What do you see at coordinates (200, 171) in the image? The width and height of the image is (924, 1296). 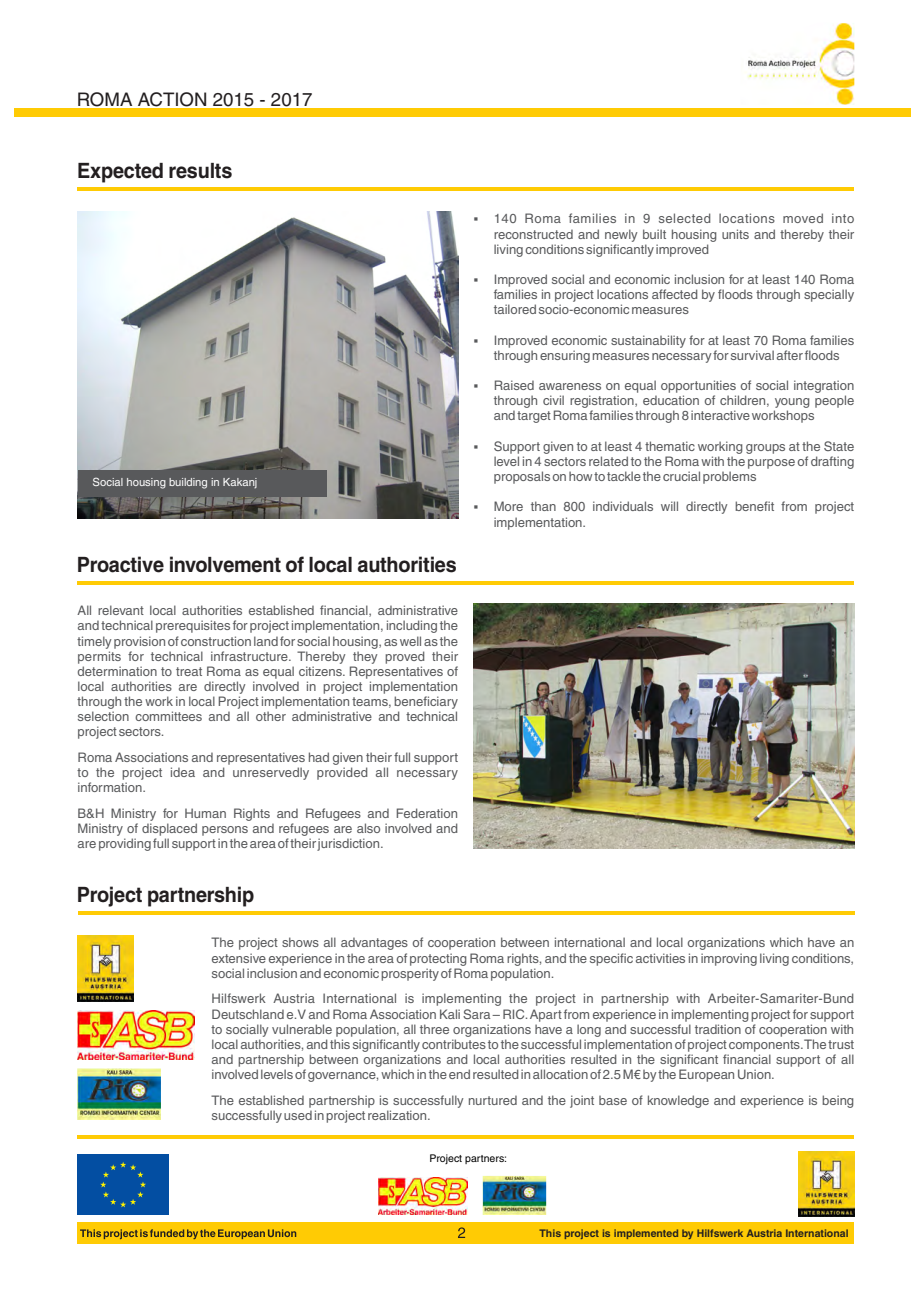 I see `results` at bounding box center [200, 171].
